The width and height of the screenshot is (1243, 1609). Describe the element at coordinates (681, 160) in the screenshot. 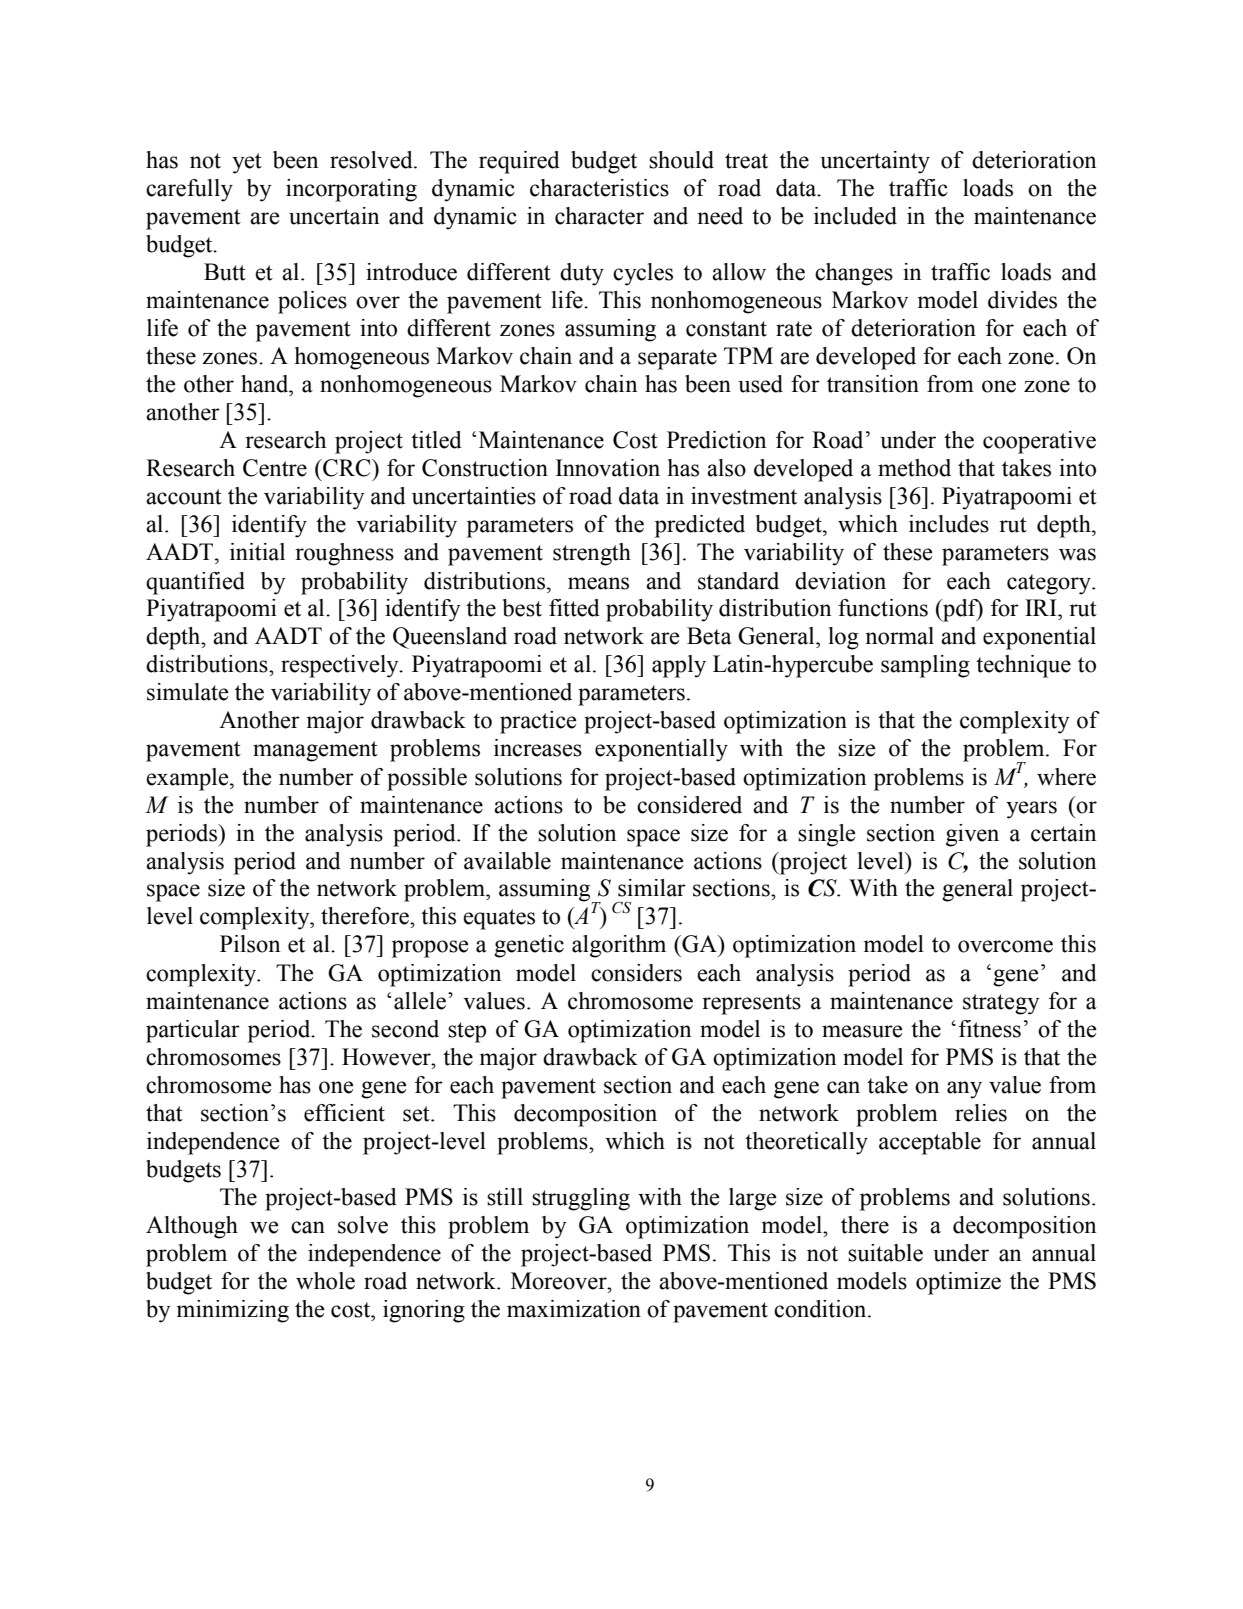

I see `should` at that location.
